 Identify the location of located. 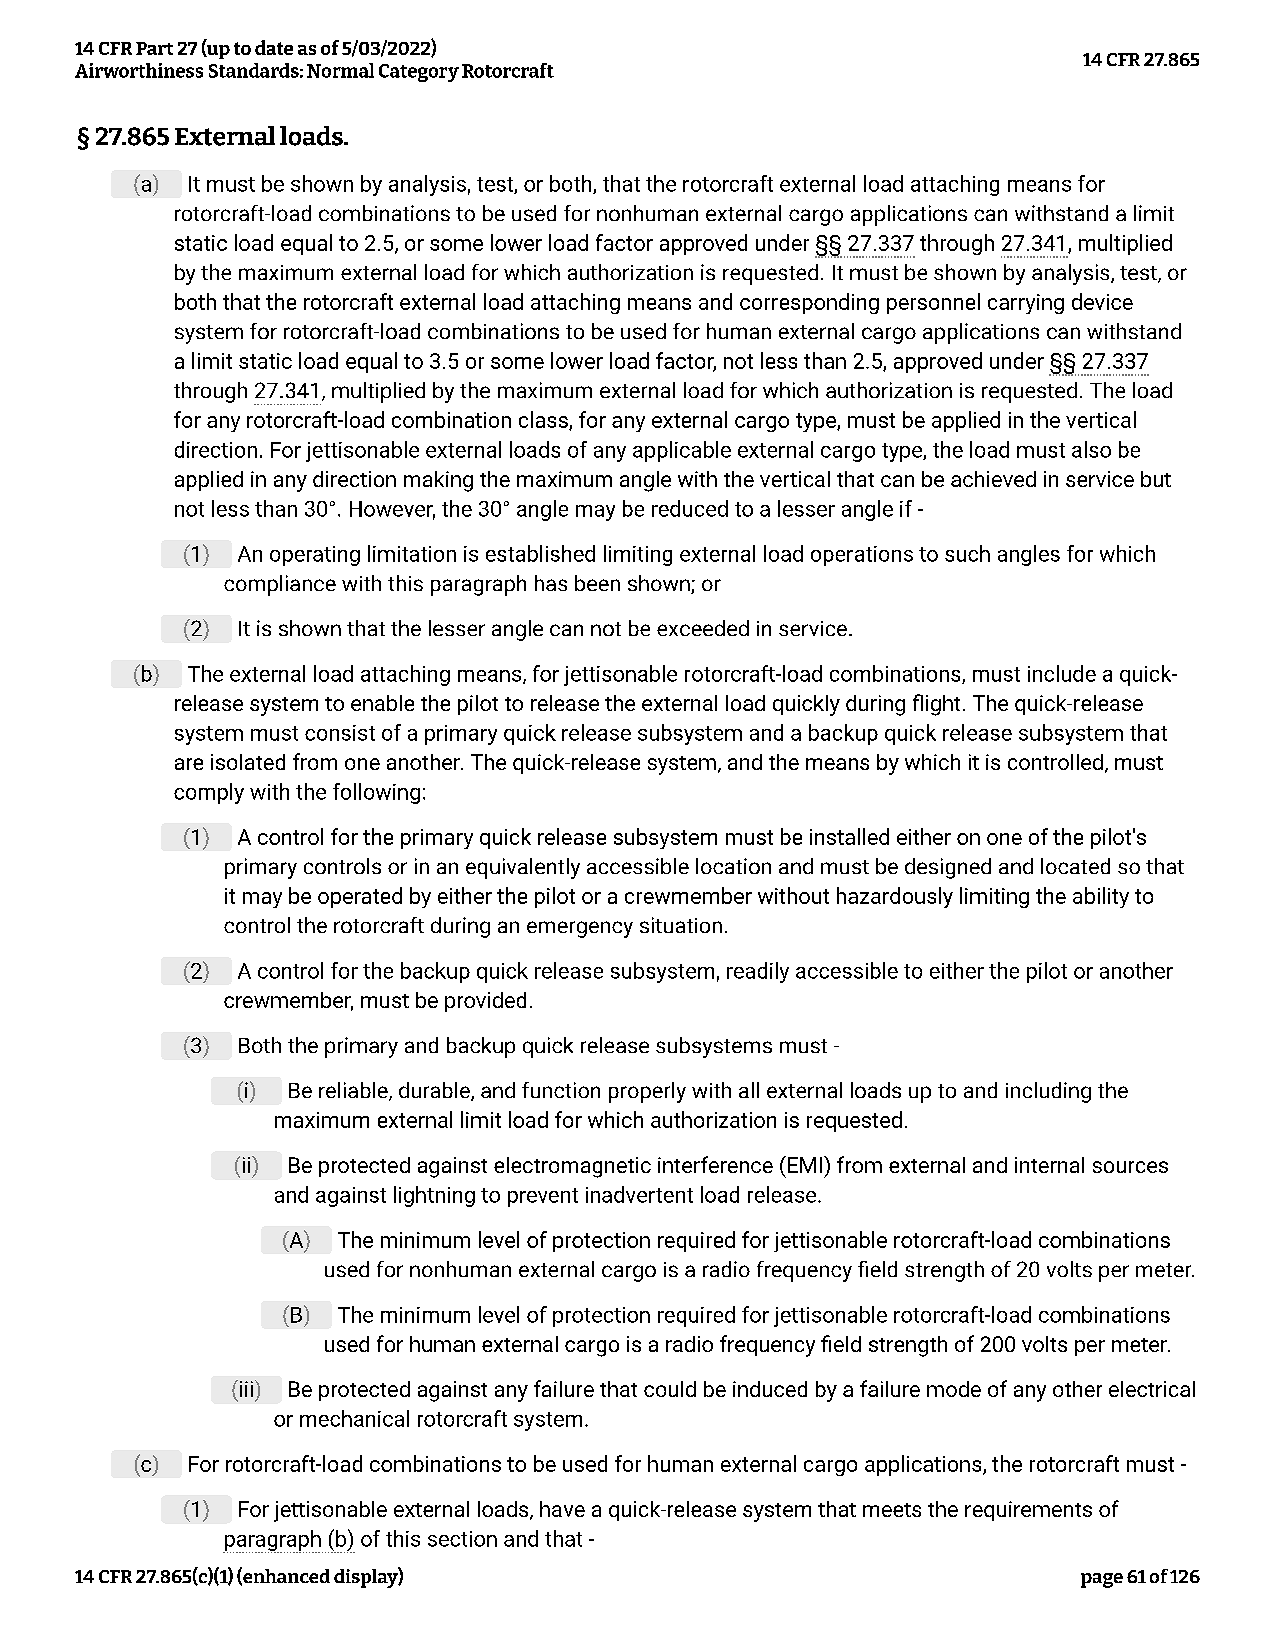
(1075, 866).
